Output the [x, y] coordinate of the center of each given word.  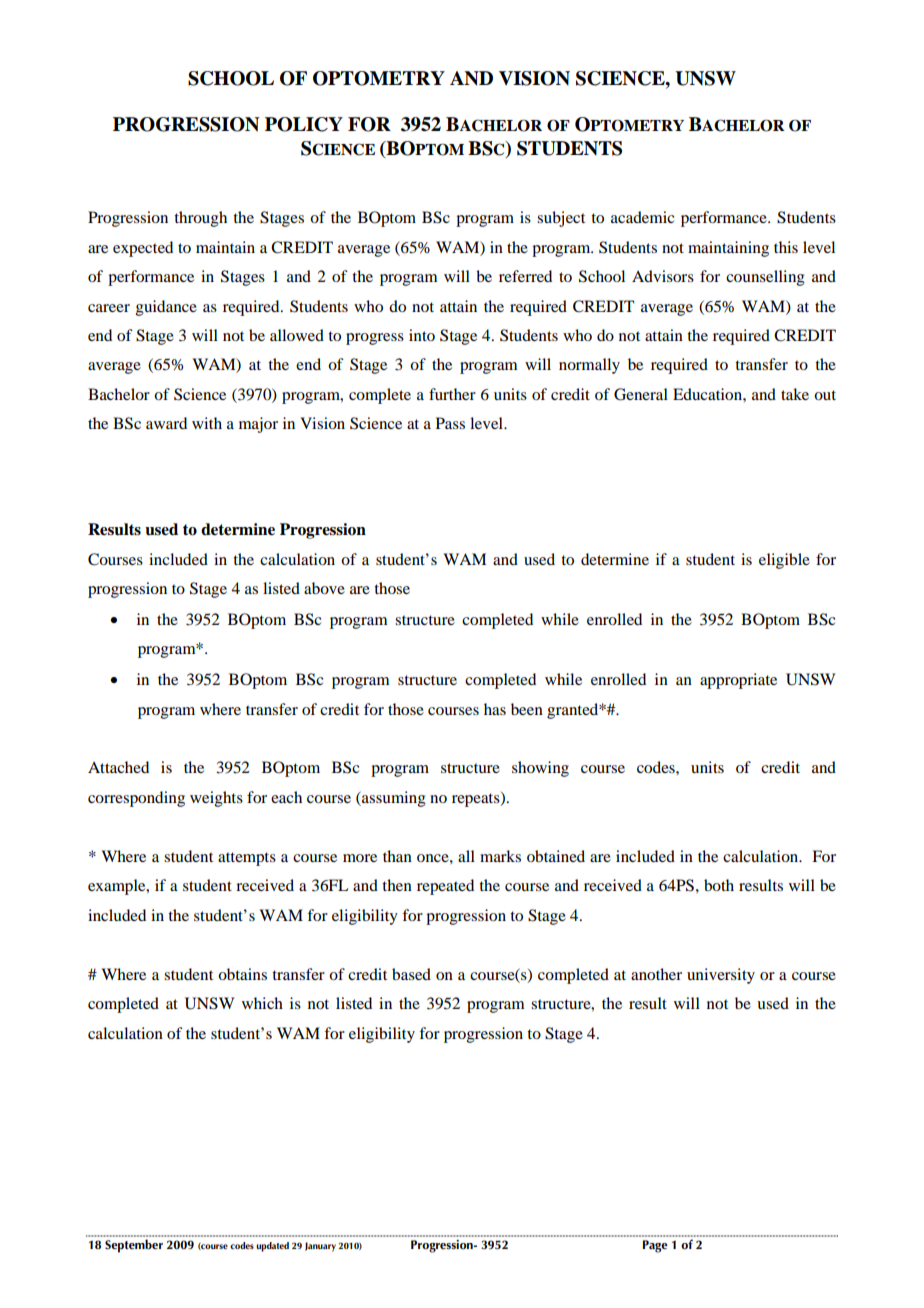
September [134, 1246]
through [200, 219]
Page [655, 1246]
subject [561, 219]
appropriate [738, 681]
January [320, 1247]
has [495, 709]
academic [642, 217]
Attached [118, 767]
